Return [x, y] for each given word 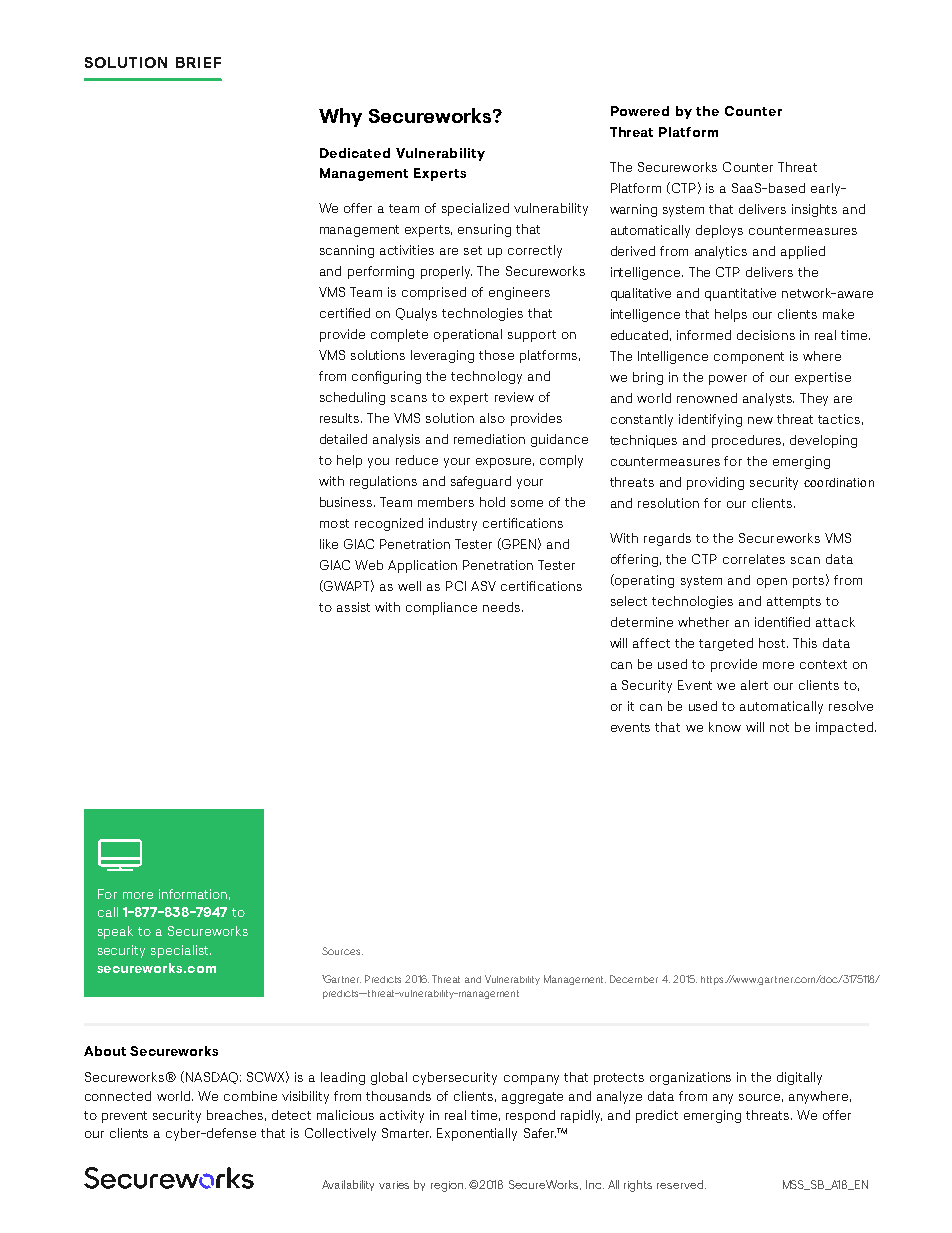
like [329, 544]
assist [353, 607]
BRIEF [198, 62]
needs [501, 607]
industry [453, 524]
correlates [754, 559]
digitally [799, 1078]
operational [468, 335]
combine [250, 1096]
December [634, 979]
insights [814, 210]
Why [340, 117]
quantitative [740, 294]
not [779, 727]
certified [345, 313]
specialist [181, 951]
